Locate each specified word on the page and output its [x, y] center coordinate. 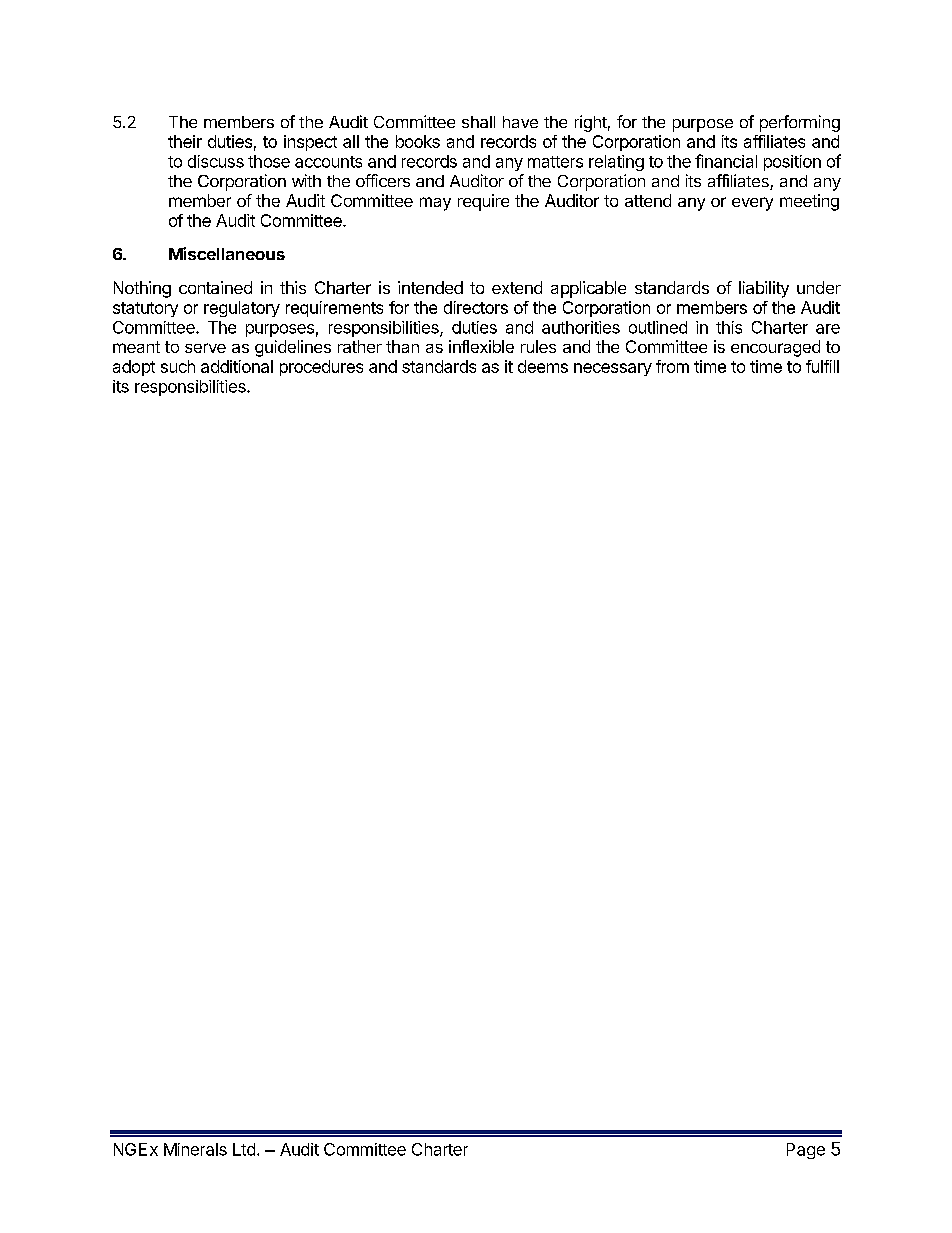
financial [726, 161]
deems [543, 366]
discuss [216, 161]
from [672, 366]
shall [478, 122]
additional [237, 366]
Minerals [195, 1149]
